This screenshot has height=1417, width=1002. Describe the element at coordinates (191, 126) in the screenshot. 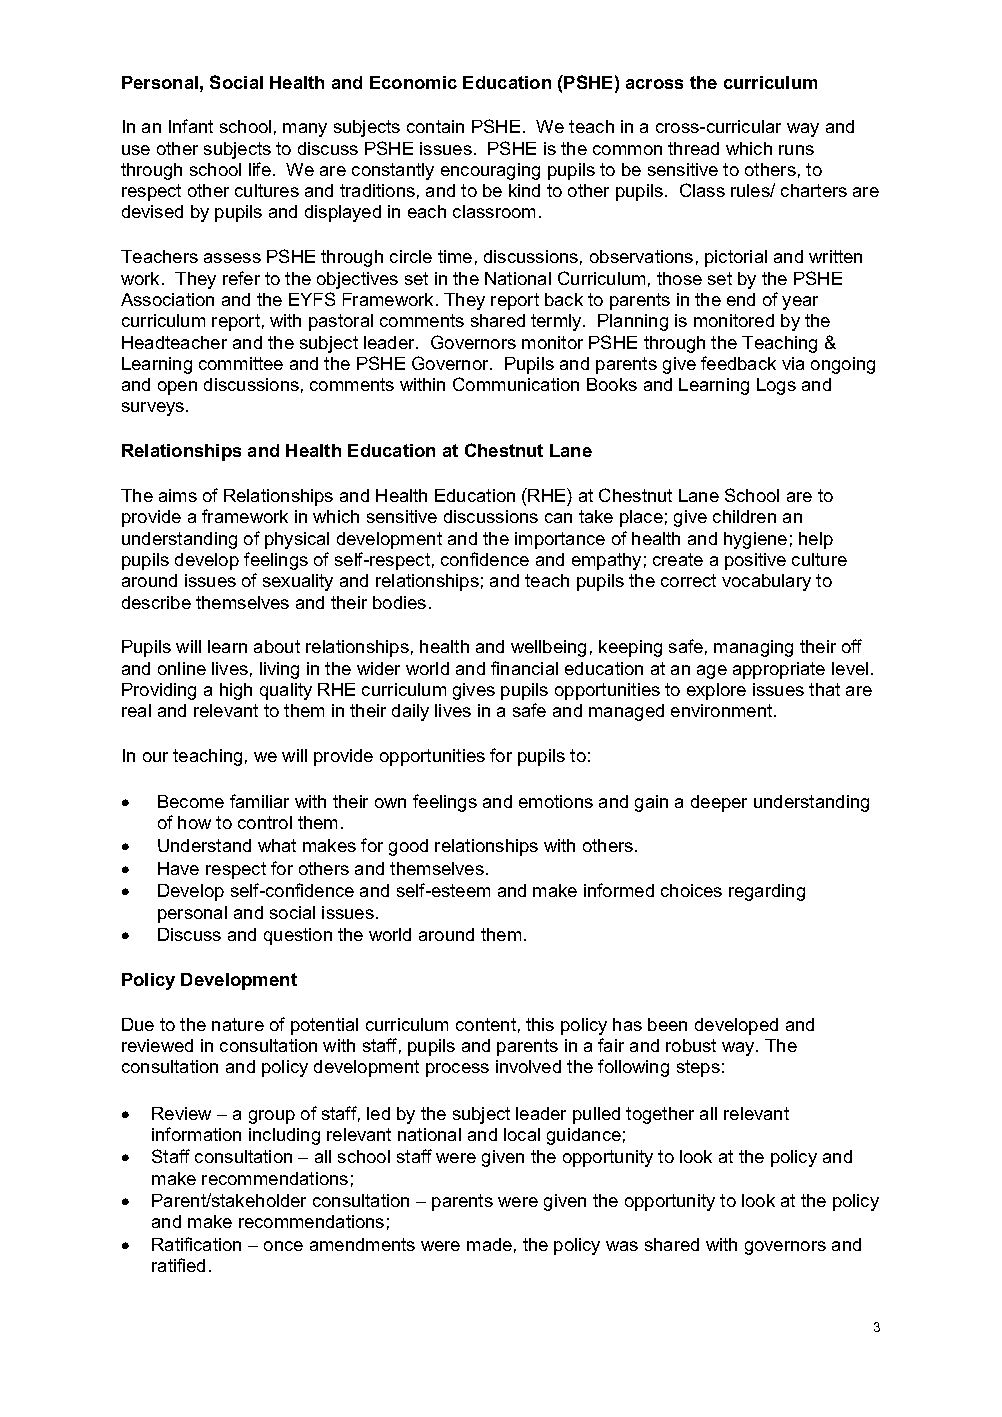

I see `Infant` at that location.
